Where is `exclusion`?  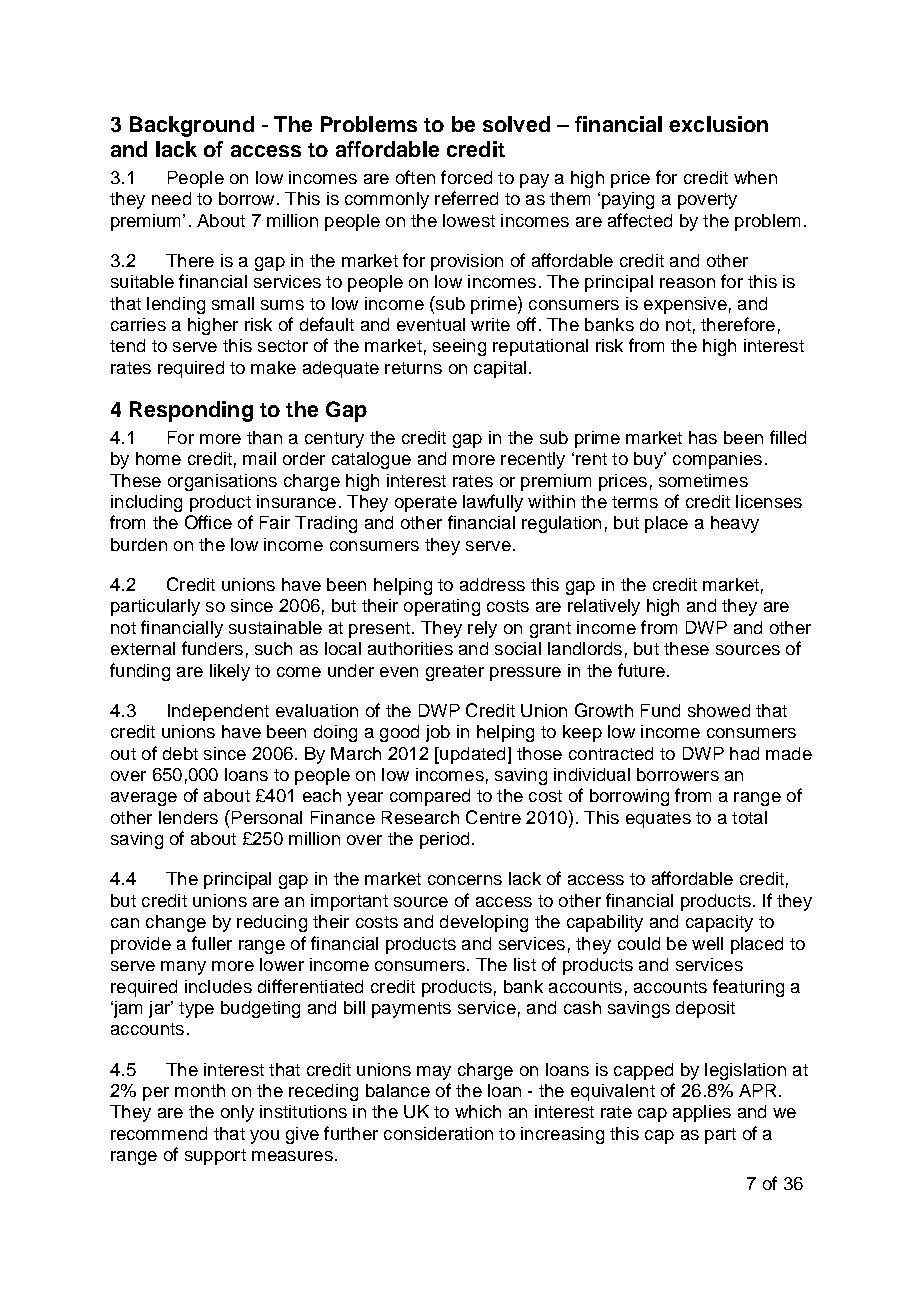 exclusion is located at coordinates (718, 124).
